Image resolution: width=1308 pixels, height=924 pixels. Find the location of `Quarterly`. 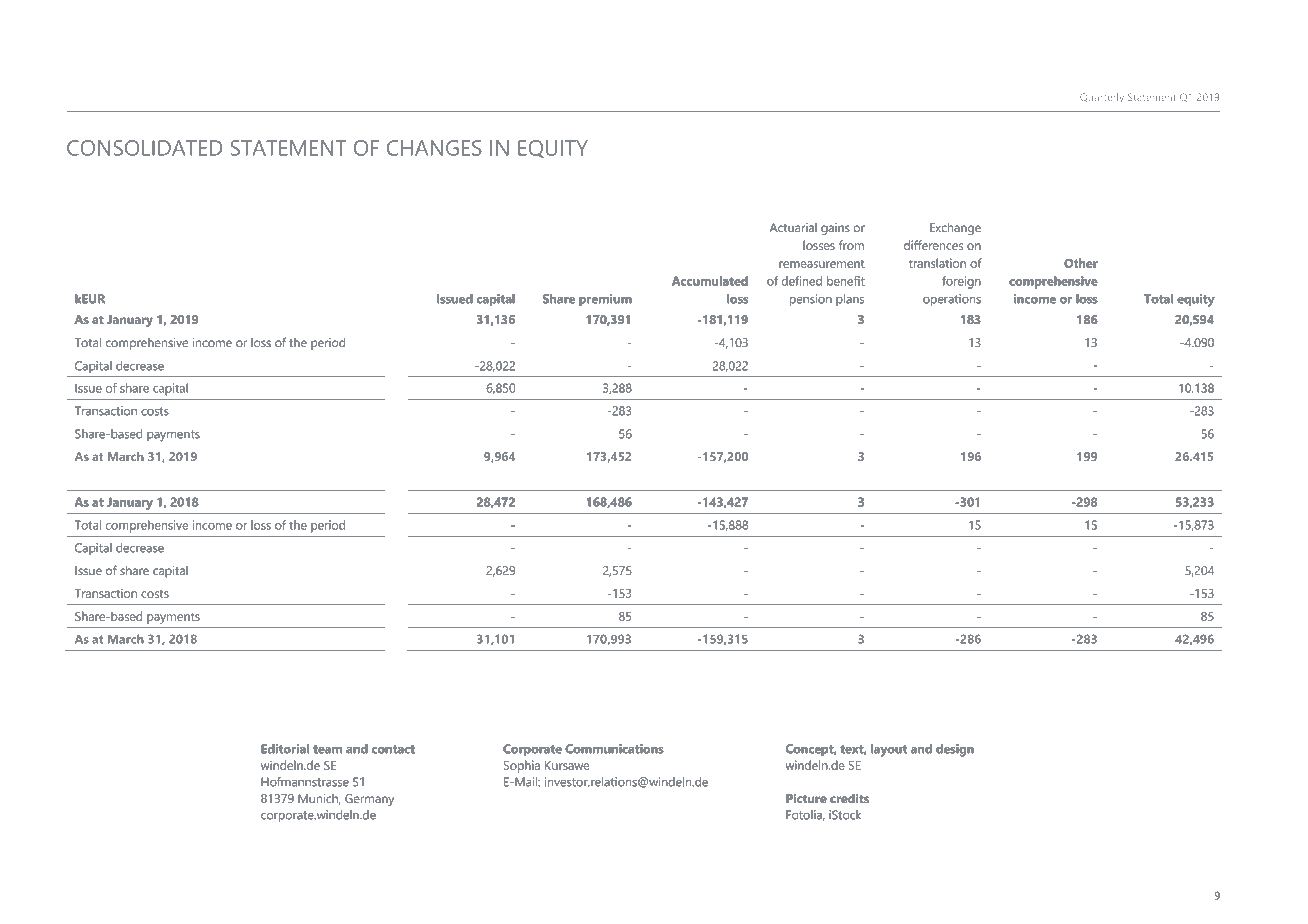

Quarterly is located at coordinates (1102, 97).
